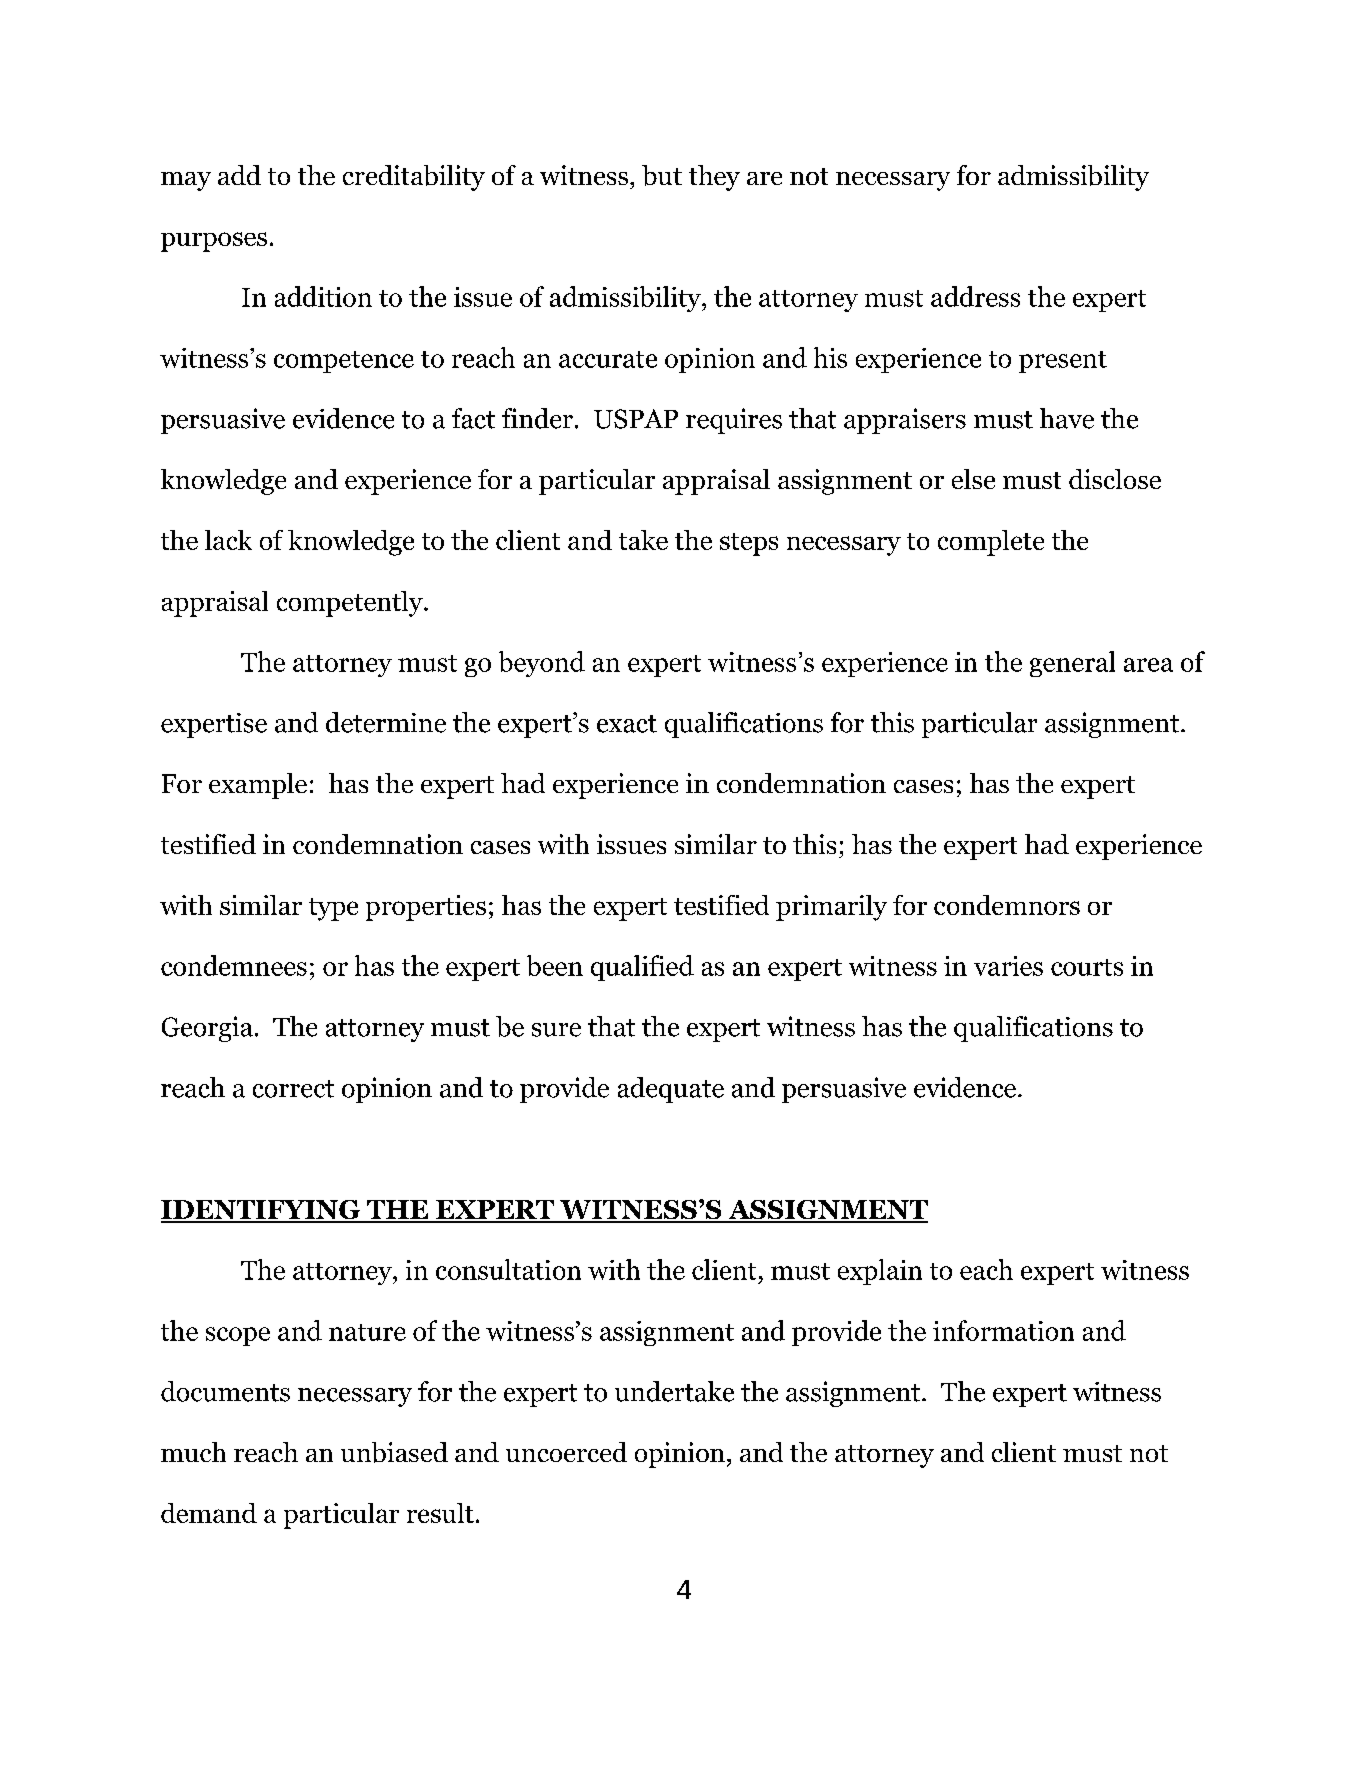  What do you see at coordinates (214, 242) in the page?
I see `purposes` at bounding box center [214, 242].
